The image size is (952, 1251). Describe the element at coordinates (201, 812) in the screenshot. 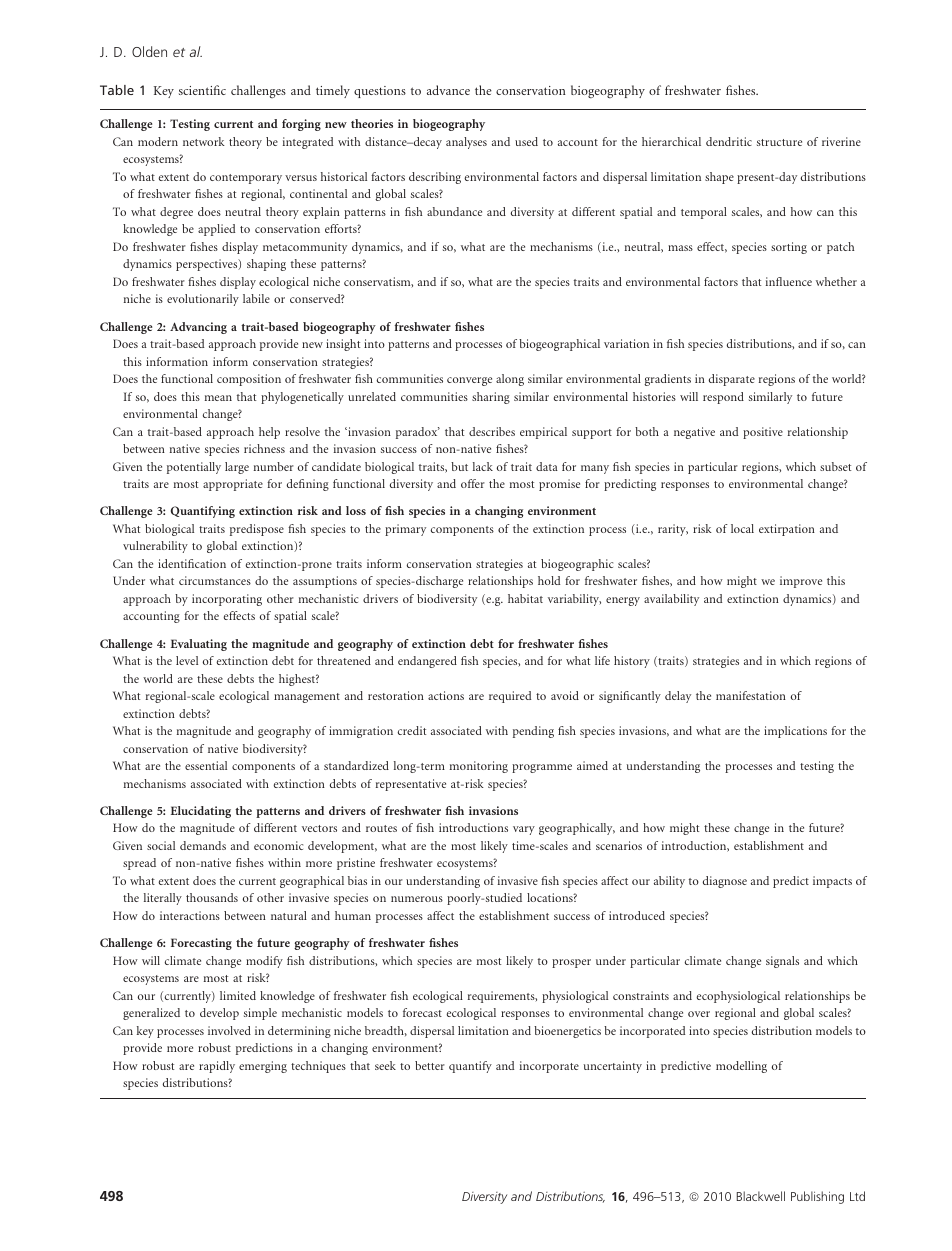

I see `Elucidating` at that location.
